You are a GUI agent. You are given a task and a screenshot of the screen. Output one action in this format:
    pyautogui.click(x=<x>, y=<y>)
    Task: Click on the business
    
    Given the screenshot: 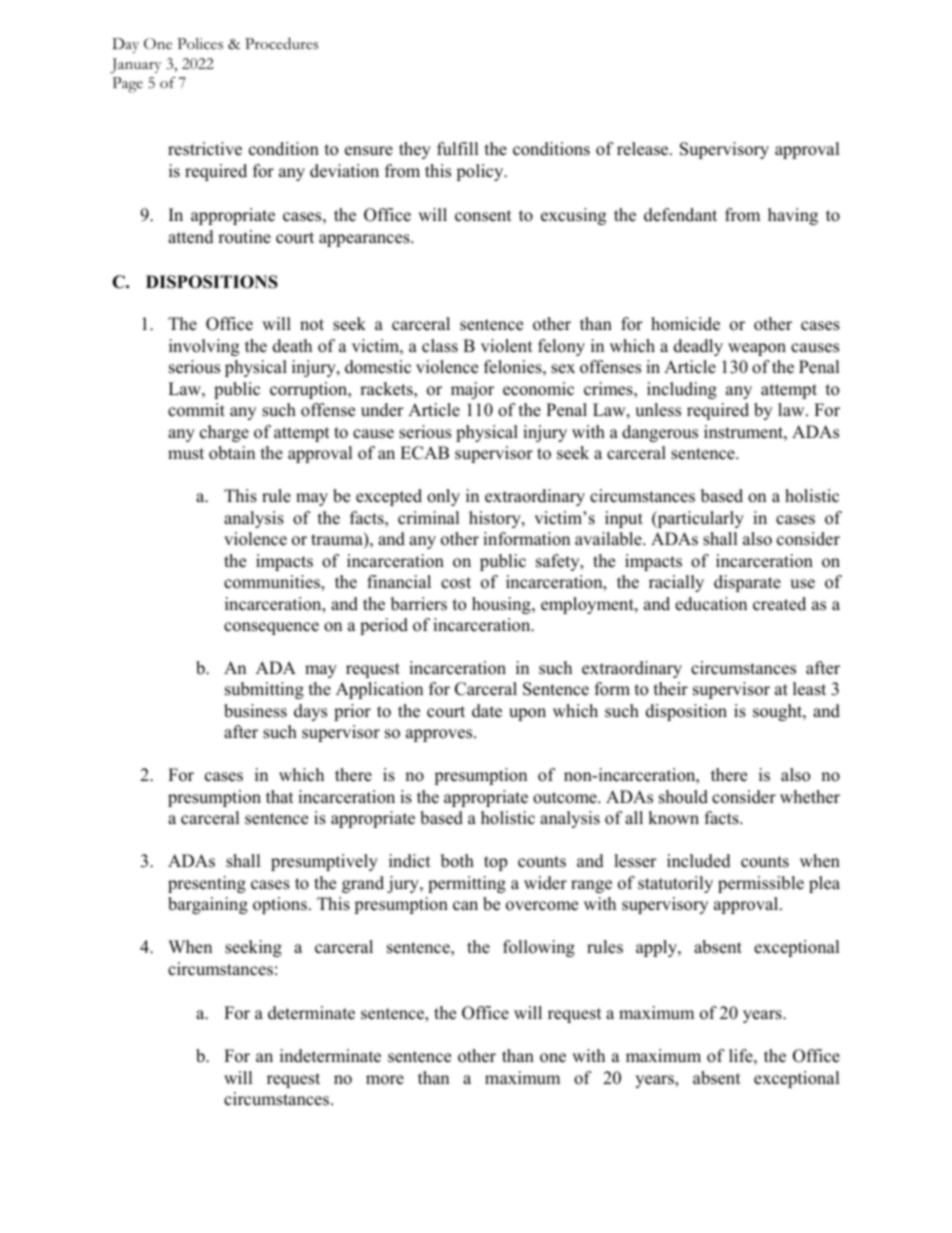 What is the action you would take?
    pyautogui.click(x=255, y=711)
